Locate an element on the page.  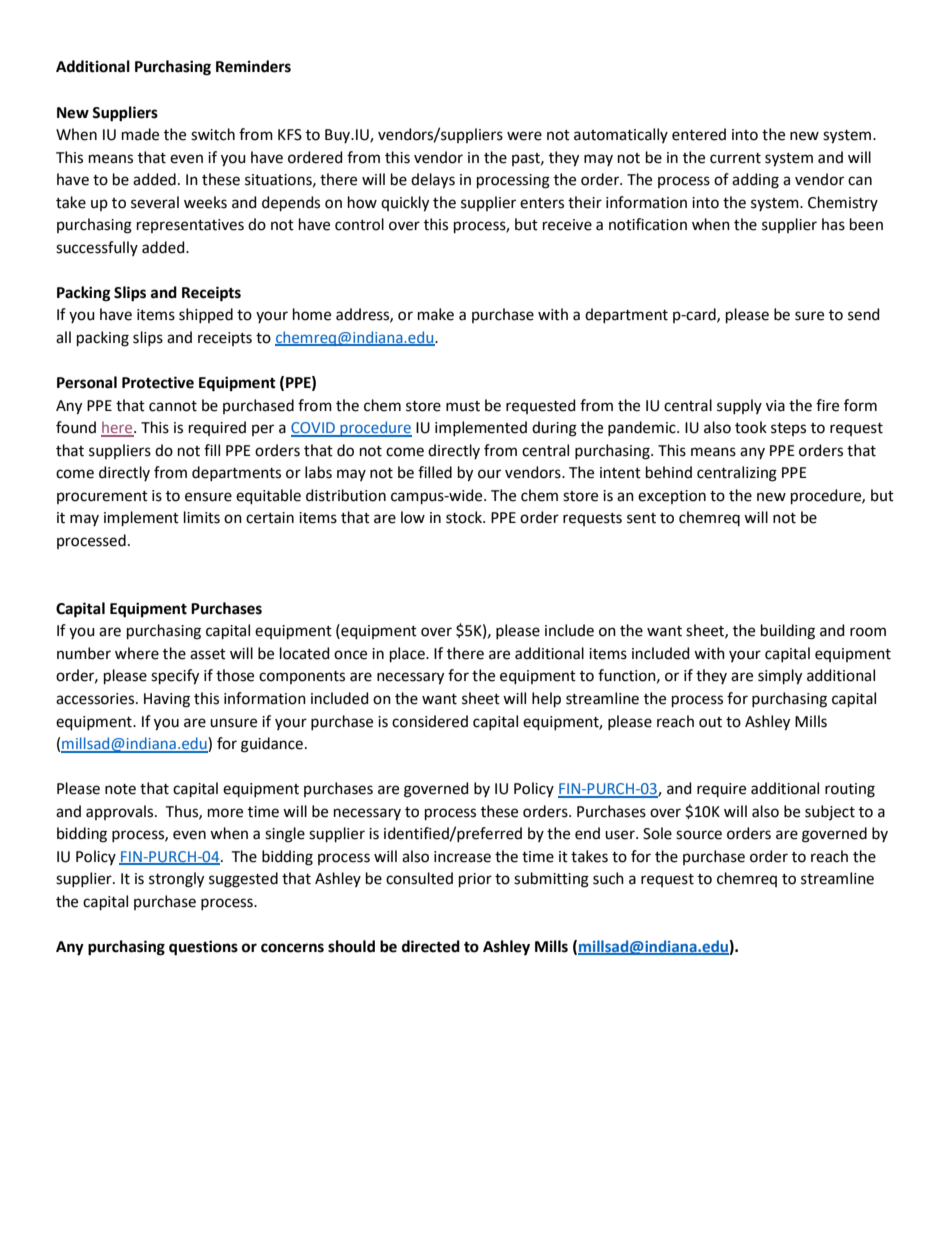
were is located at coordinates (524, 136).
